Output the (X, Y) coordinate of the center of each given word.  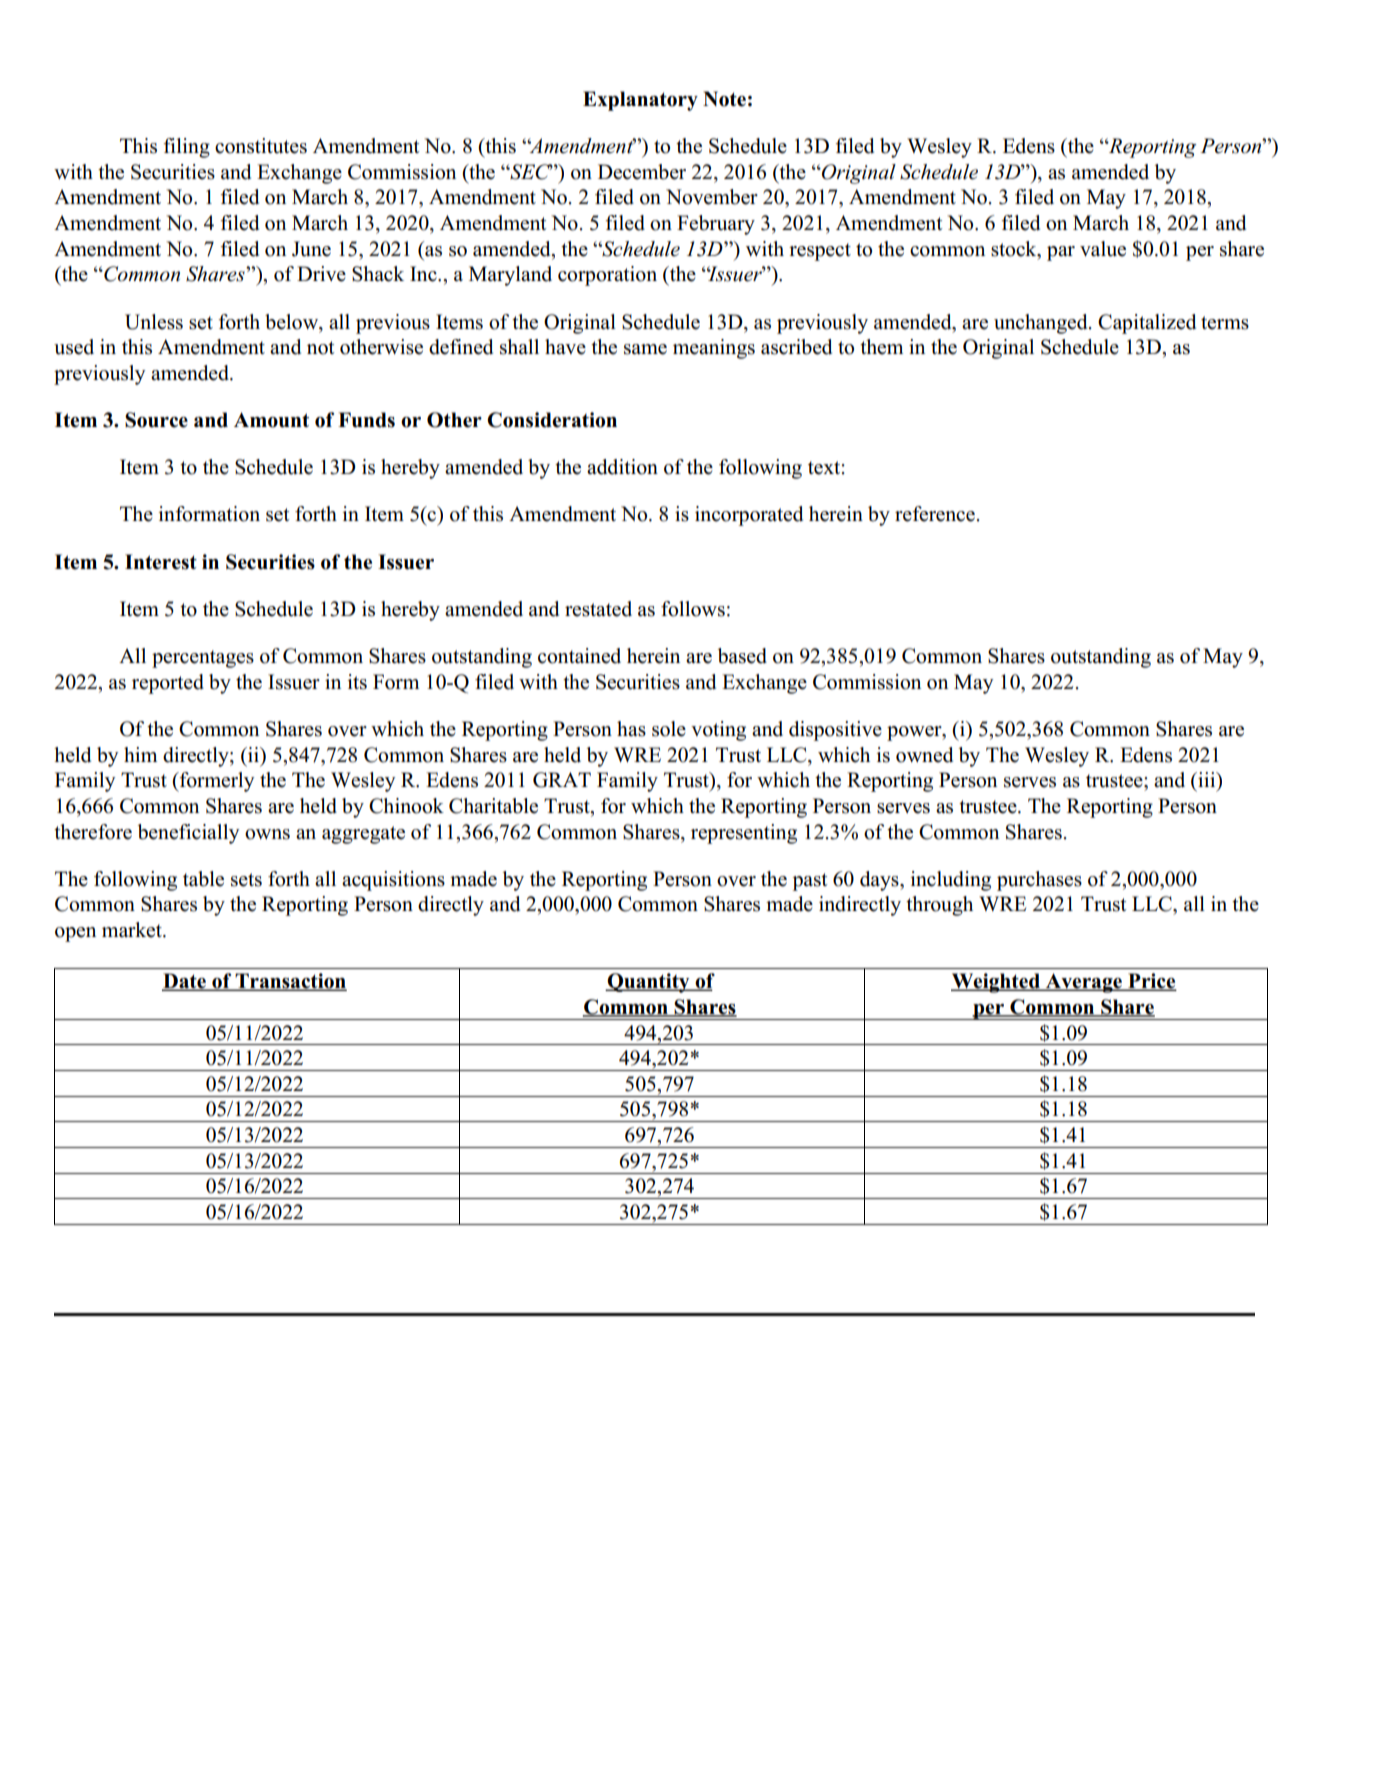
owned (924, 755)
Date (185, 982)
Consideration (552, 420)
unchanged (1042, 324)
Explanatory (640, 101)
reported (168, 684)
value (1103, 249)
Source (156, 420)
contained (579, 656)
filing (187, 148)
